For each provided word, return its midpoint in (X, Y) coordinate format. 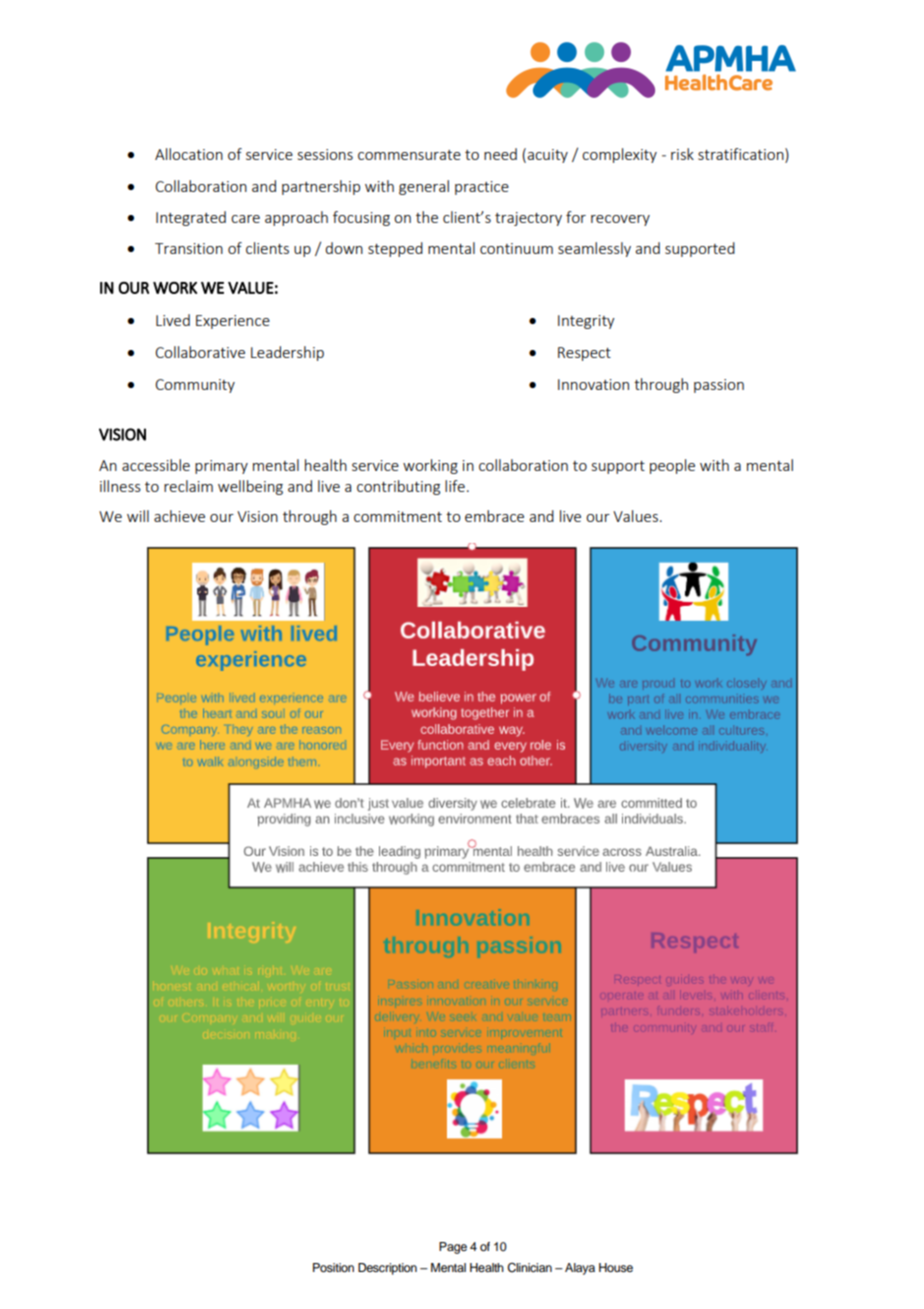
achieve (179, 516)
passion (719, 386)
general (424, 187)
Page (453, 1248)
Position (333, 1267)
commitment (398, 516)
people (672, 466)
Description (387, 1269)
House (616, 1267)
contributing (398, 487)
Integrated (191, 218)
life (455, 486)
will (138, 516)
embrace (494, 516)
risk (682, 154)
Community (195, 386)
